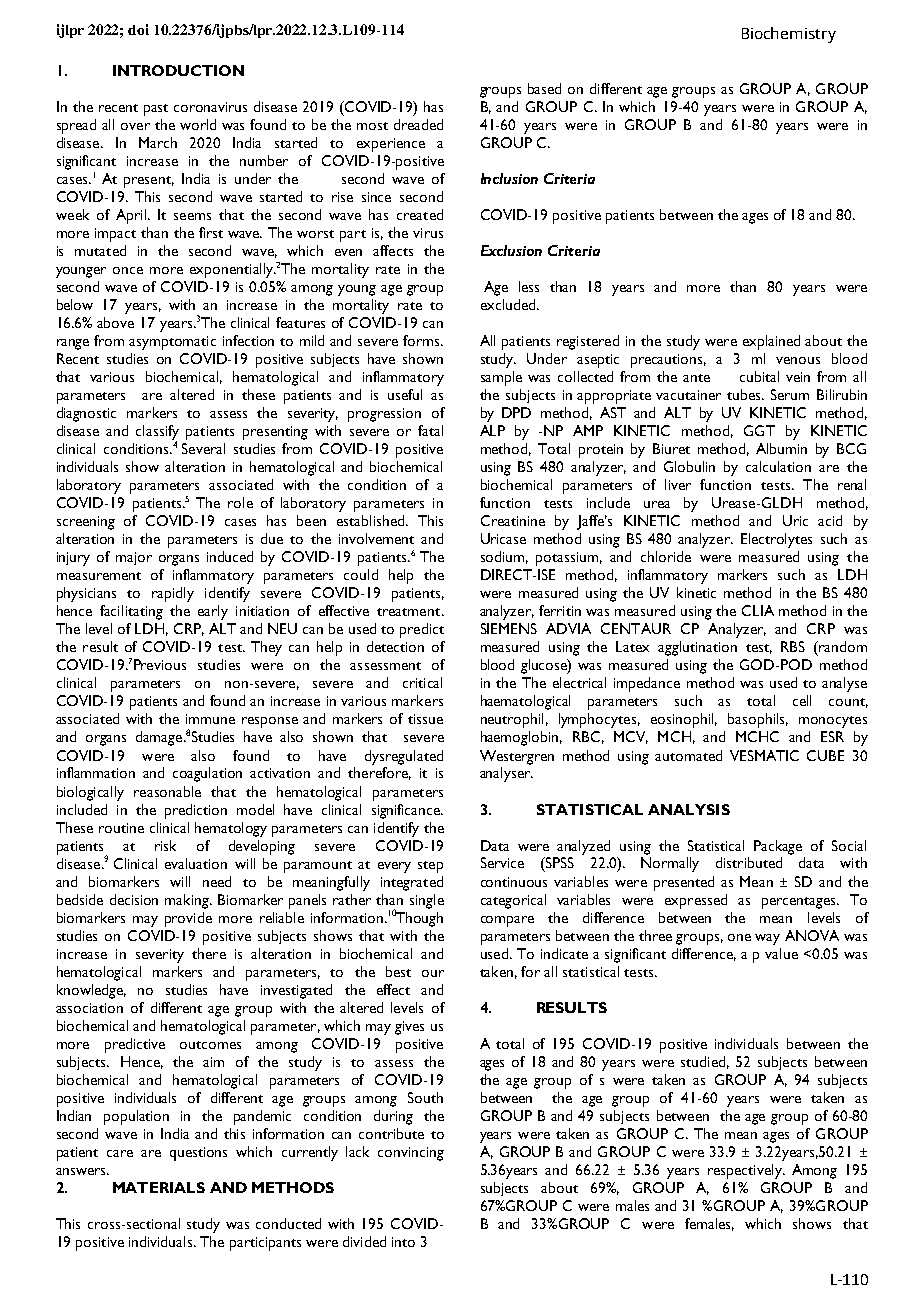  Describe the element at coordinates (160, 664) in the screenshot. I see `Previous` at that location.
